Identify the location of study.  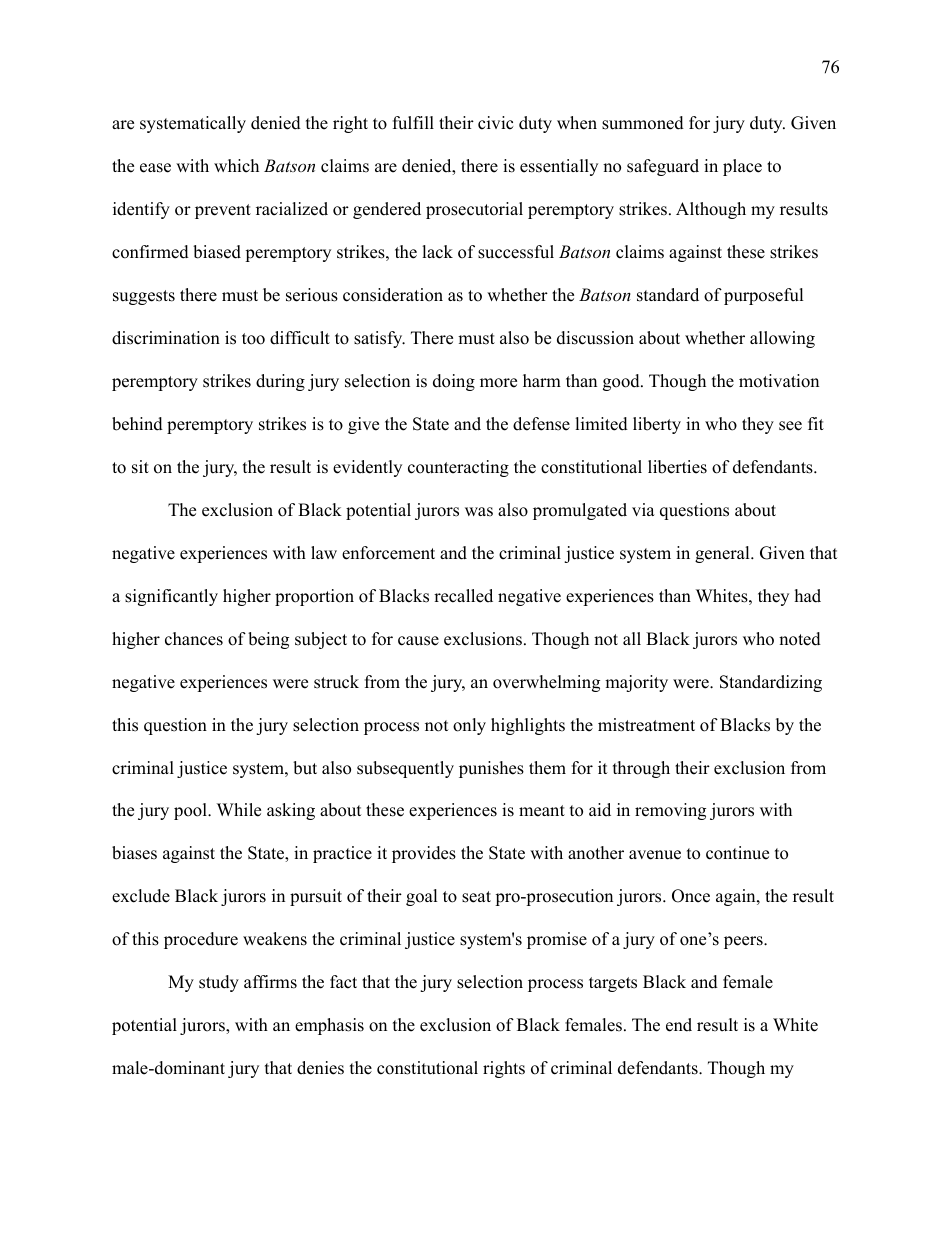
(219, 983).
